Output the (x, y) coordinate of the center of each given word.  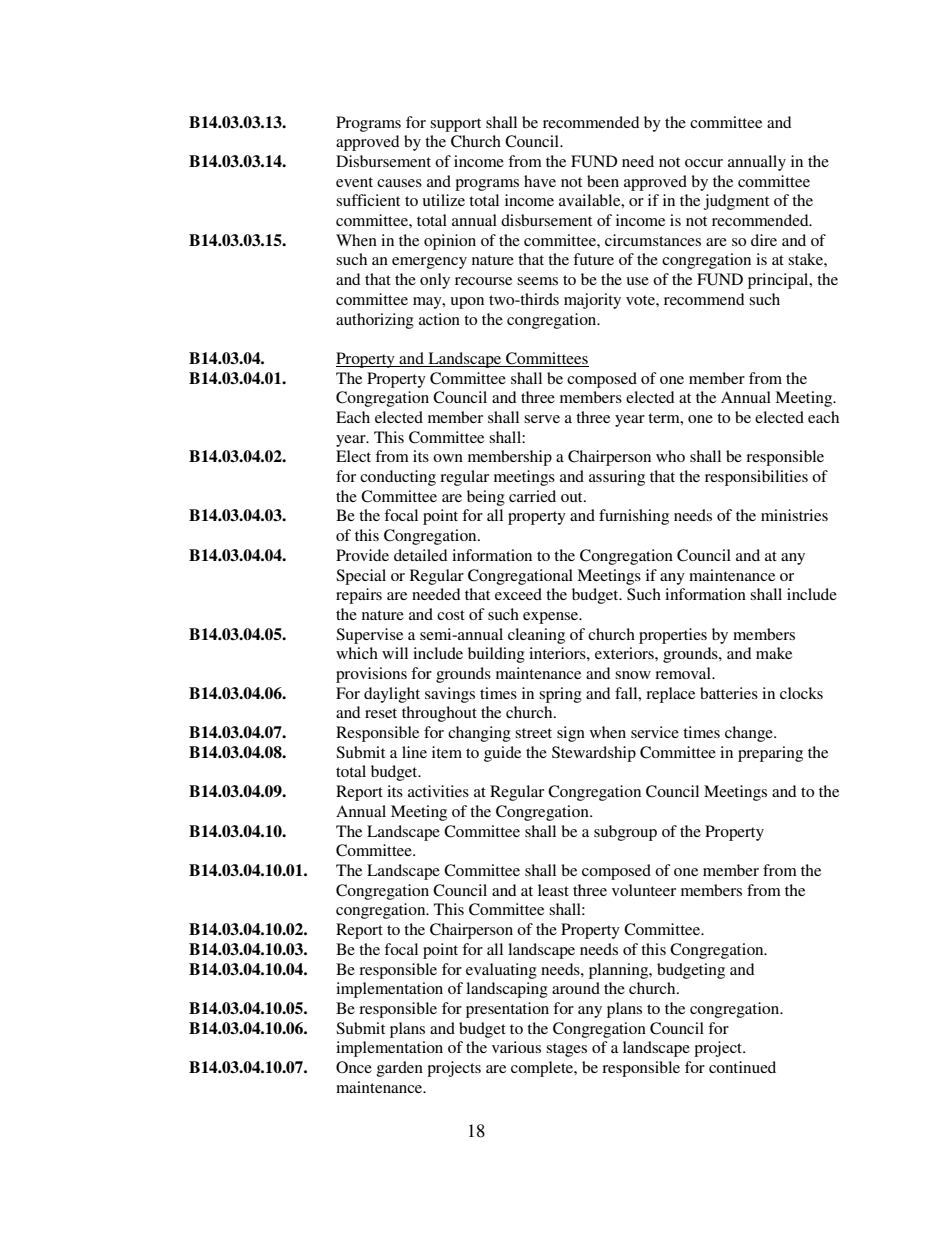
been (603, 181)
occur (704, 163)
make (774, 653)
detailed (421, 555)
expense (552, 618)
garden (400, 1069)
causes (399, 183)
